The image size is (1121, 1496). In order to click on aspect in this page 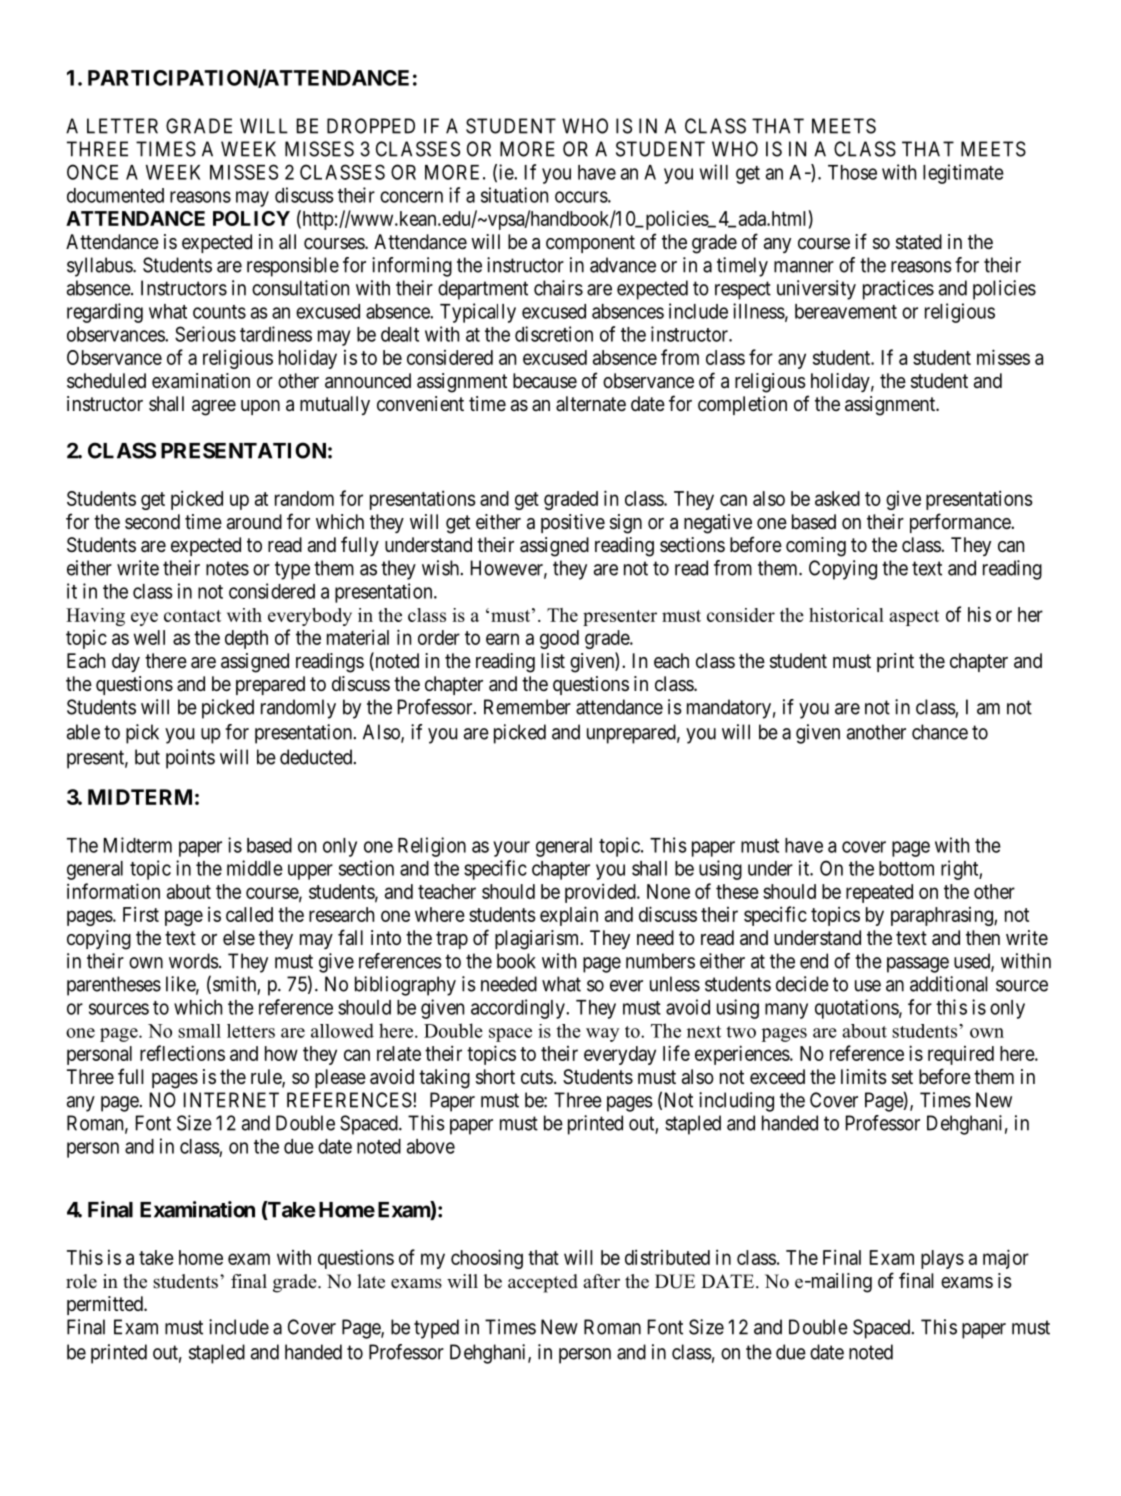, I will do `click(914, 618)`.
